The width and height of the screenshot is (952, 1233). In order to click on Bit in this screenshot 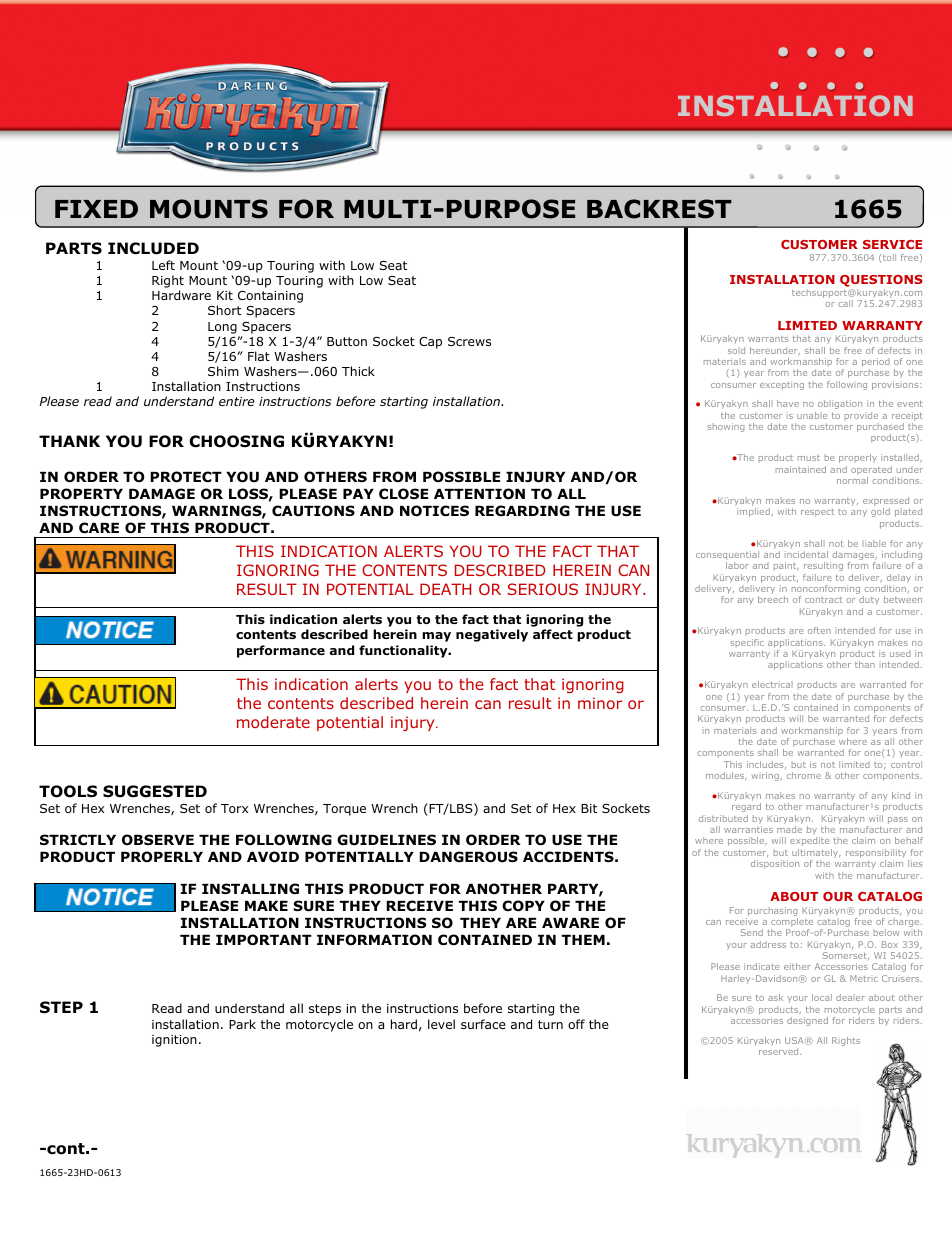, I will do `click(589, 808)`.
